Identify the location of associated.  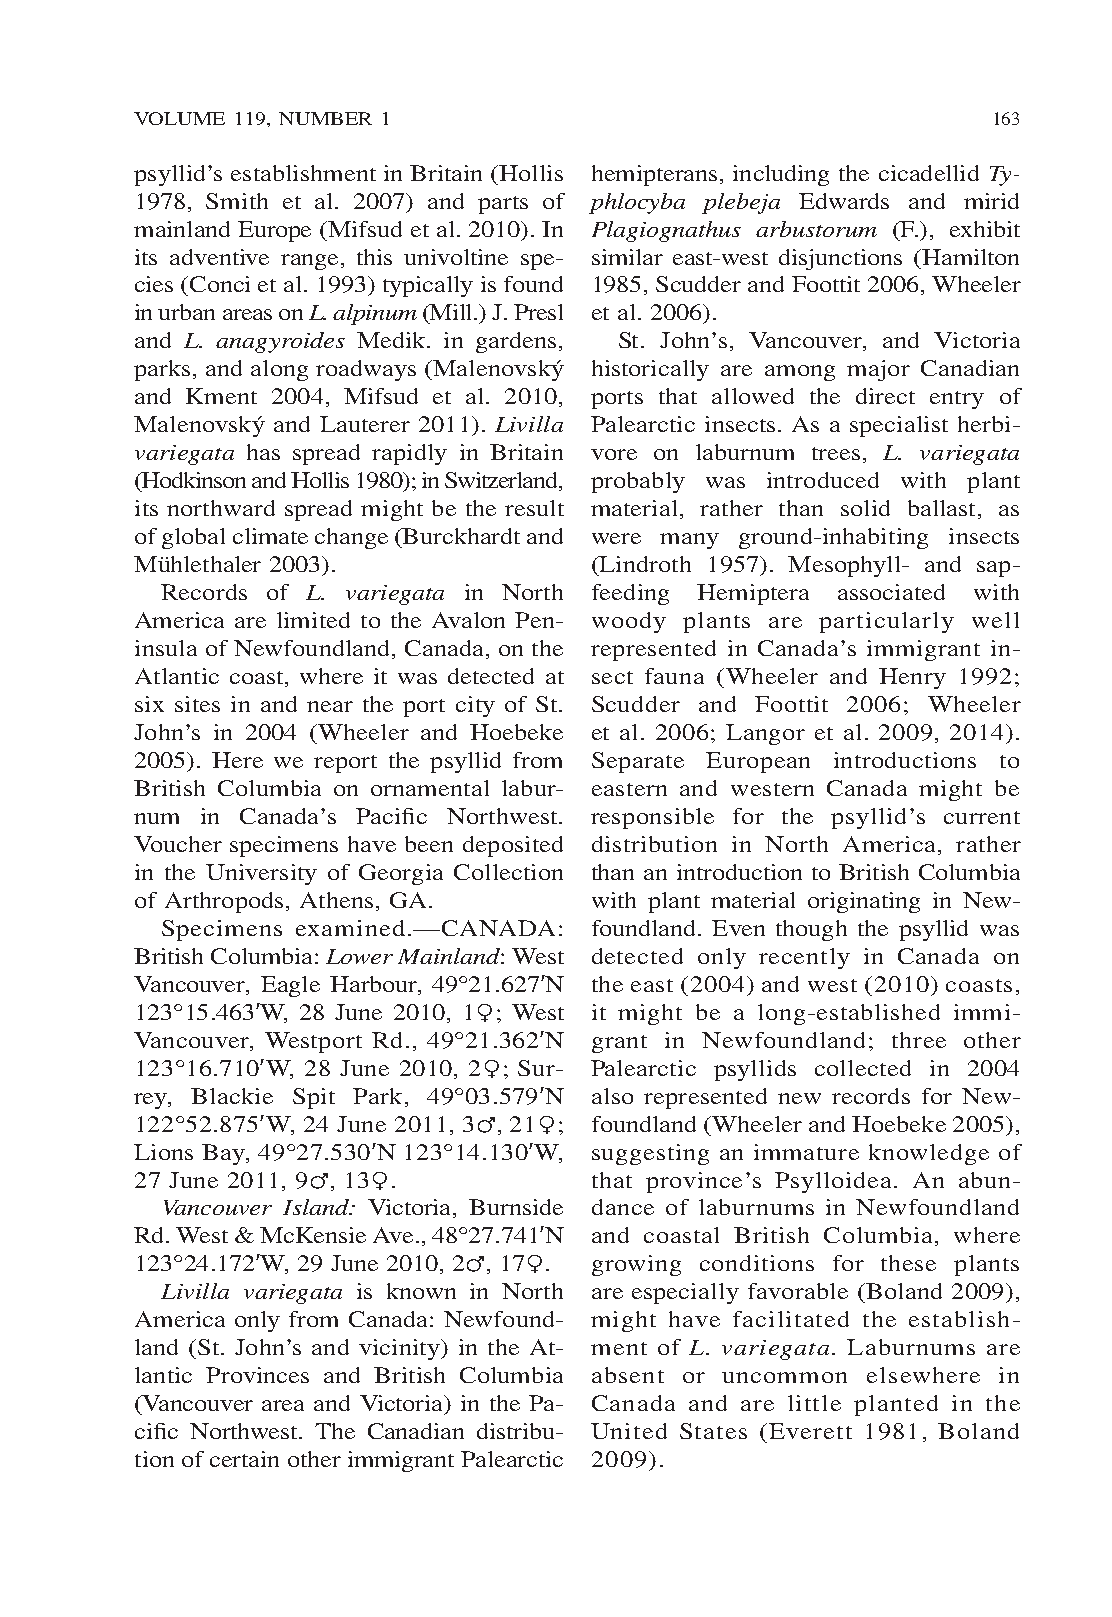
(891, 592).
